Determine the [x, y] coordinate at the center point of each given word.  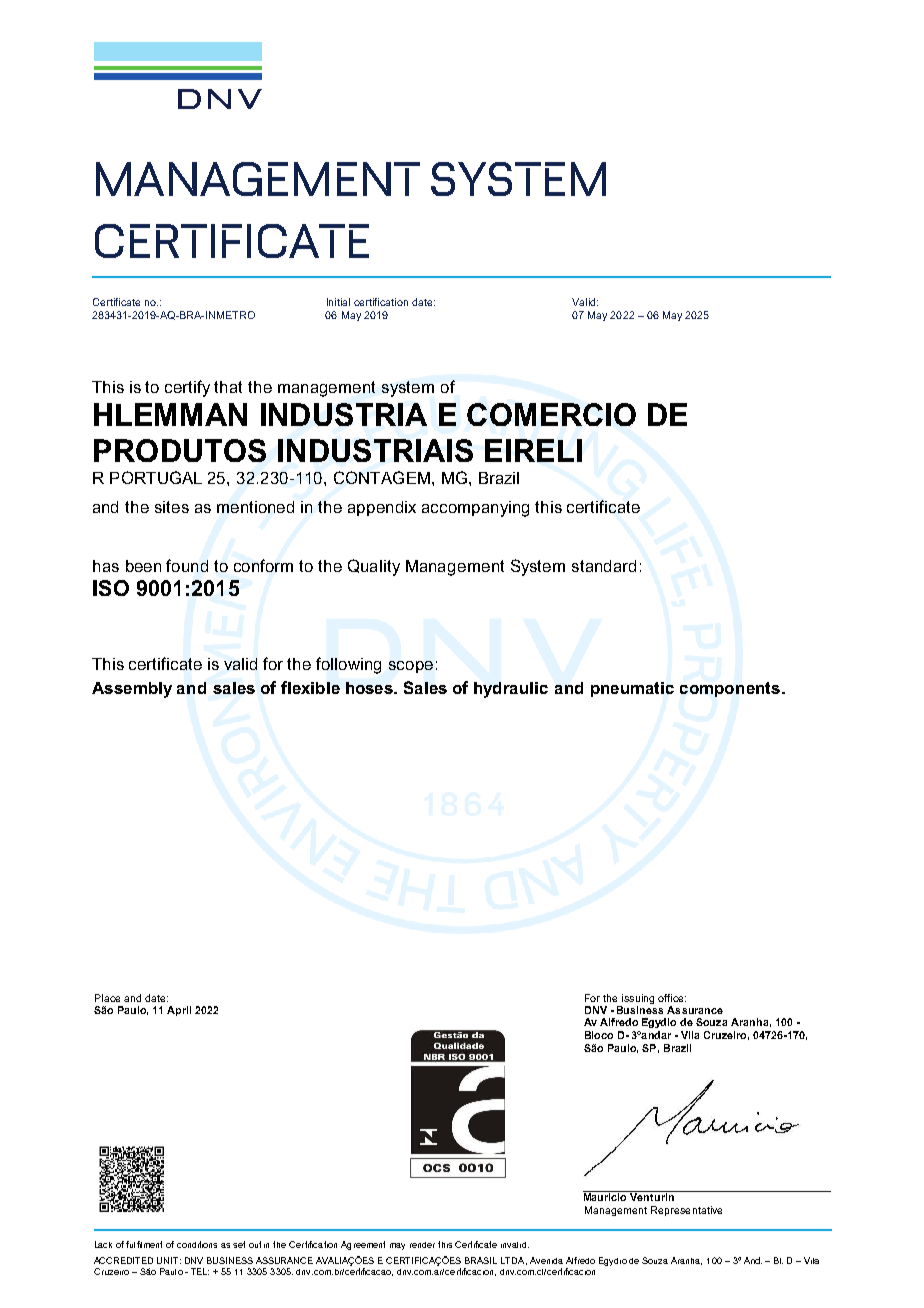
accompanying [475, 509]
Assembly [132, 690]
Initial [338, 302]
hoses [371, 688]
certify [187, 388]
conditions [197, 1244]
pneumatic [632, 689]
